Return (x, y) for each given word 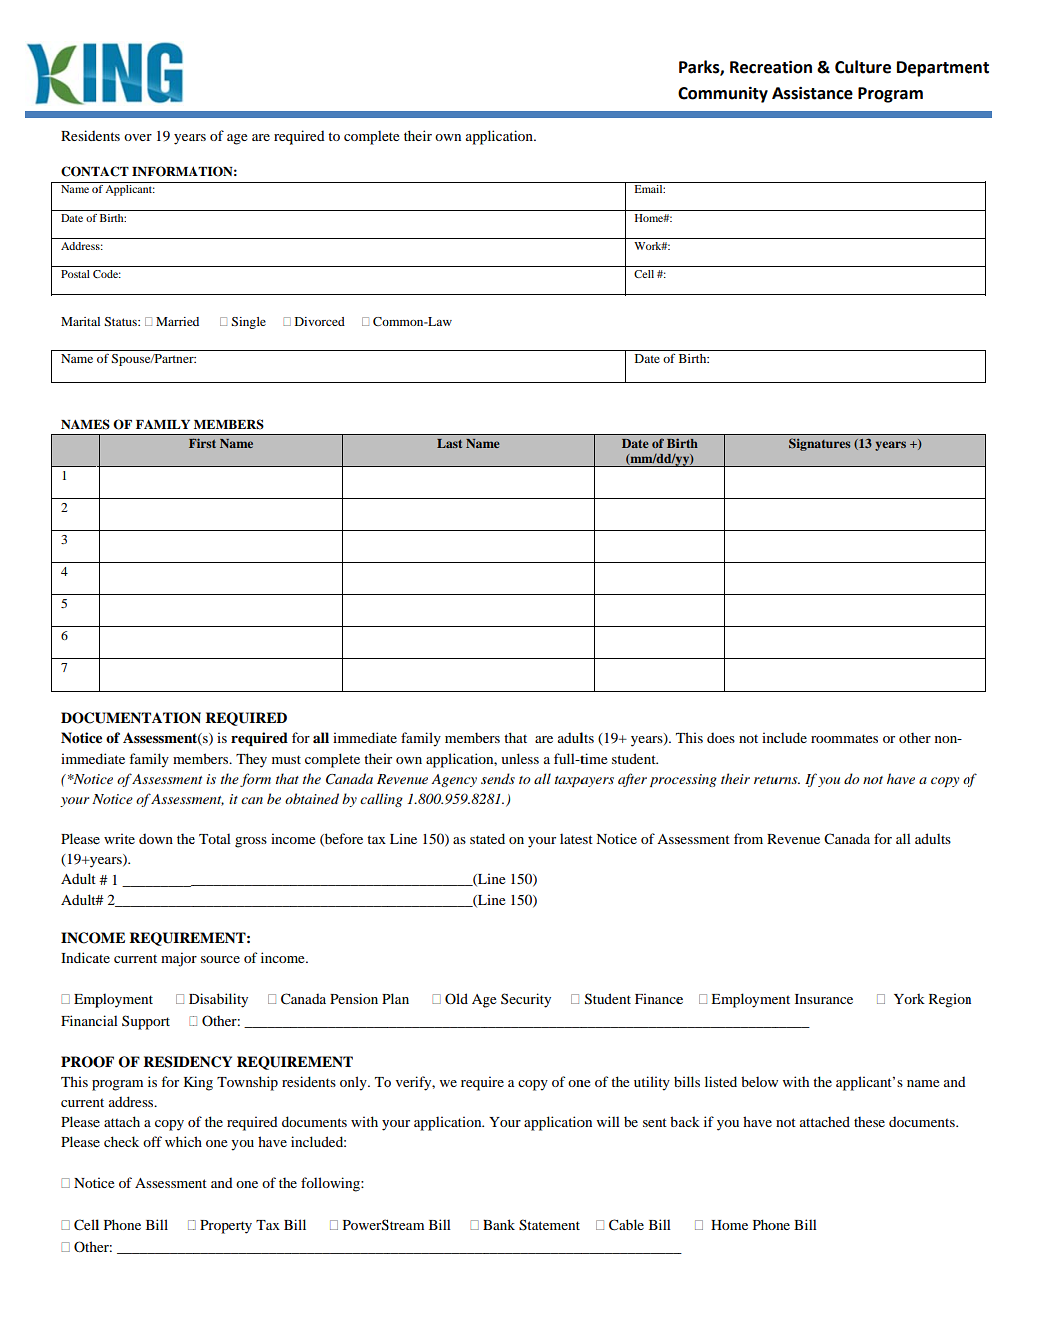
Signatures (819, 444)
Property (226, 1227)
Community (723, 94)
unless (520, 758)
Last (449, 443)
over (138, 137)
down (156, 839)
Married (177, 321)
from (748, 838)
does (721, 738)
